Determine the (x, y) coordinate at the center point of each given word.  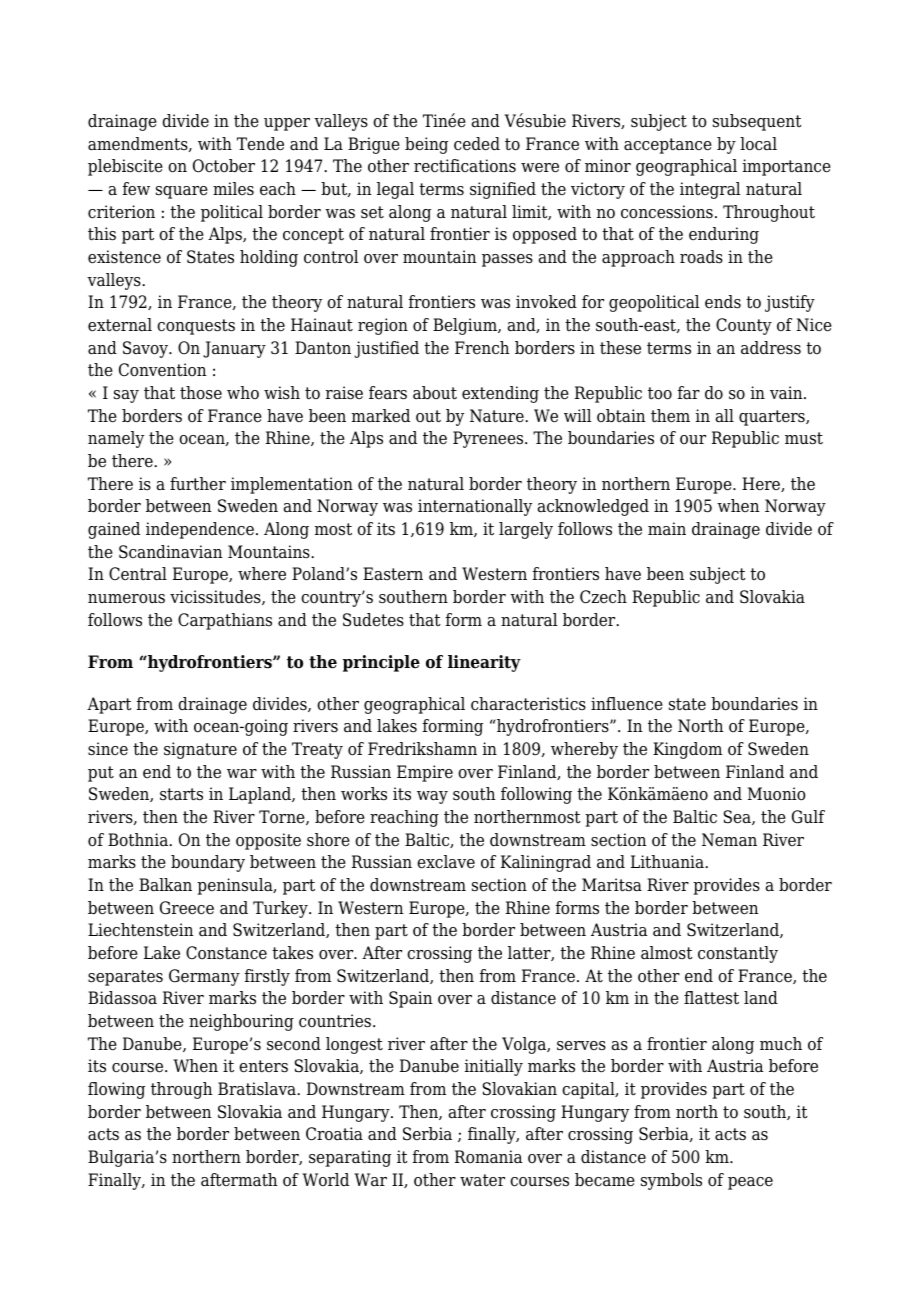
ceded (477, 144)
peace (750, 1183)
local (758, 144)
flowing (116, 1090)
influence (627, 704)
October (224, 166)
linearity (484, 663)
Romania (489, 1157)
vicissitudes (216, 597)
